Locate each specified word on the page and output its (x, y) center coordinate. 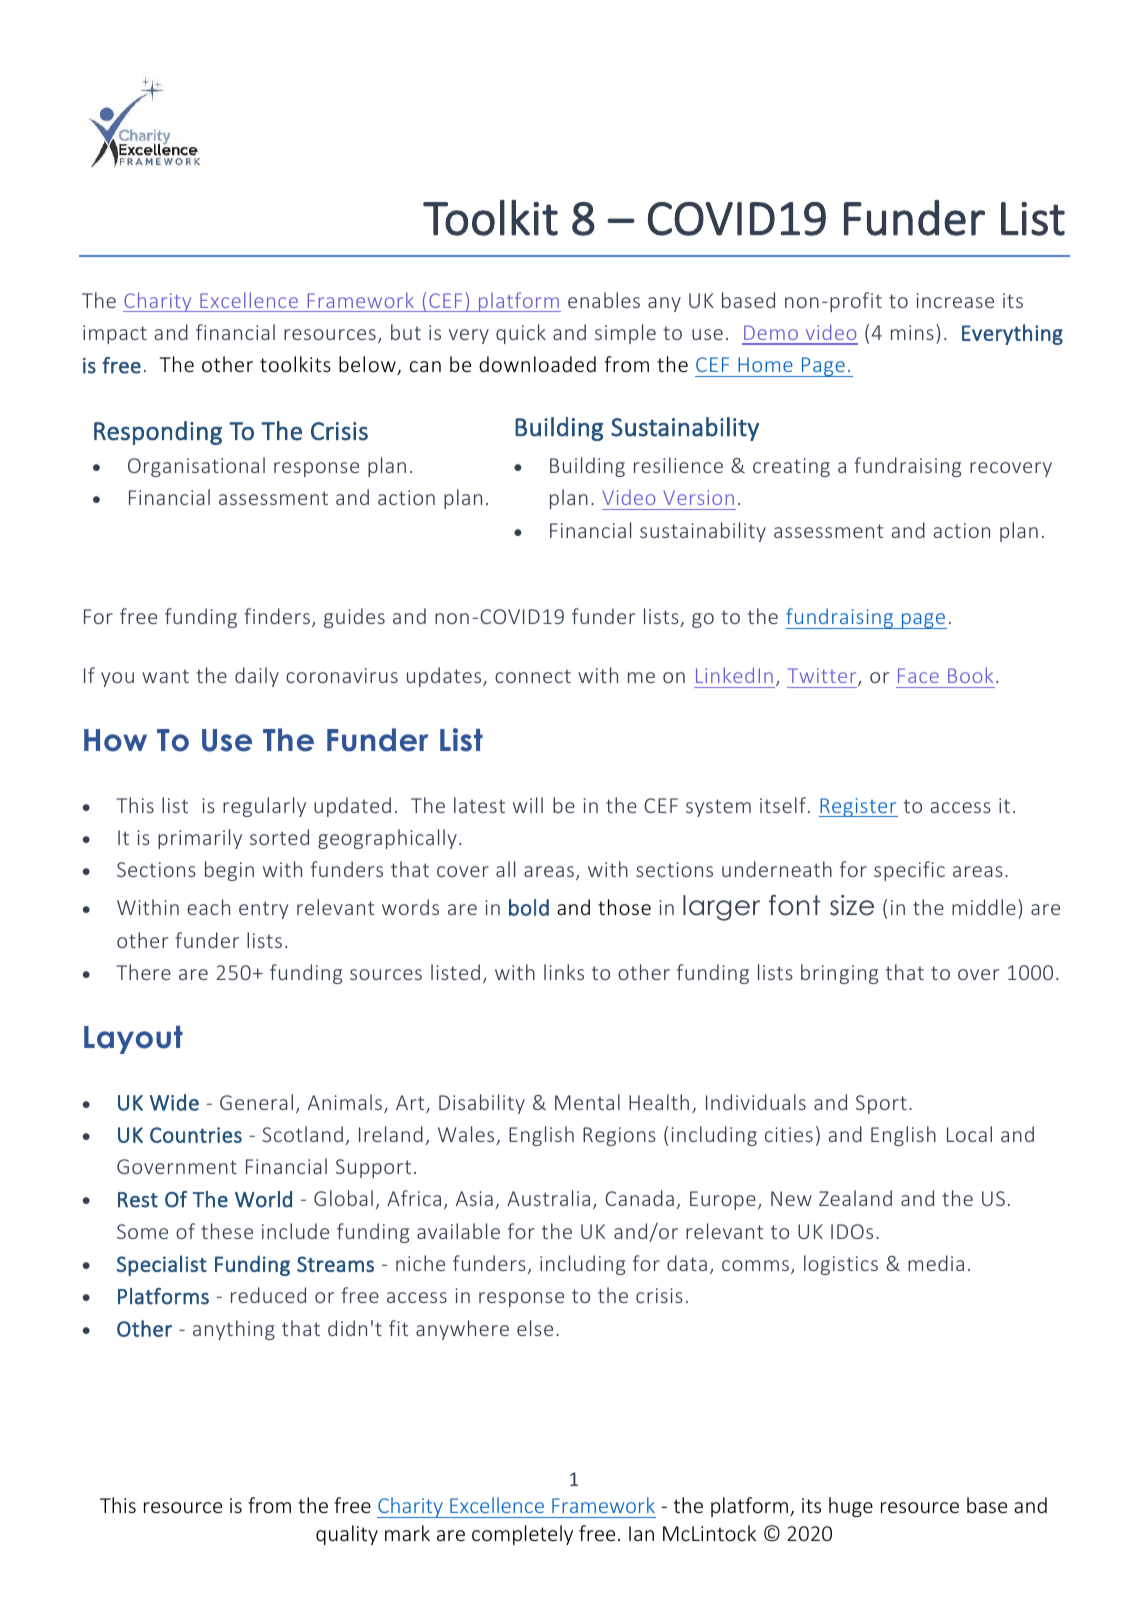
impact (115, 334)
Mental (587, 1102)
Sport (881, 1104)
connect (533, 676)
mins (912, 332)
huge (851, 1507)
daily (257, 677)
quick (521, 334)
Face (918, 675)
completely (522, 1535)
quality (347, 1535)
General (256, 1102)
